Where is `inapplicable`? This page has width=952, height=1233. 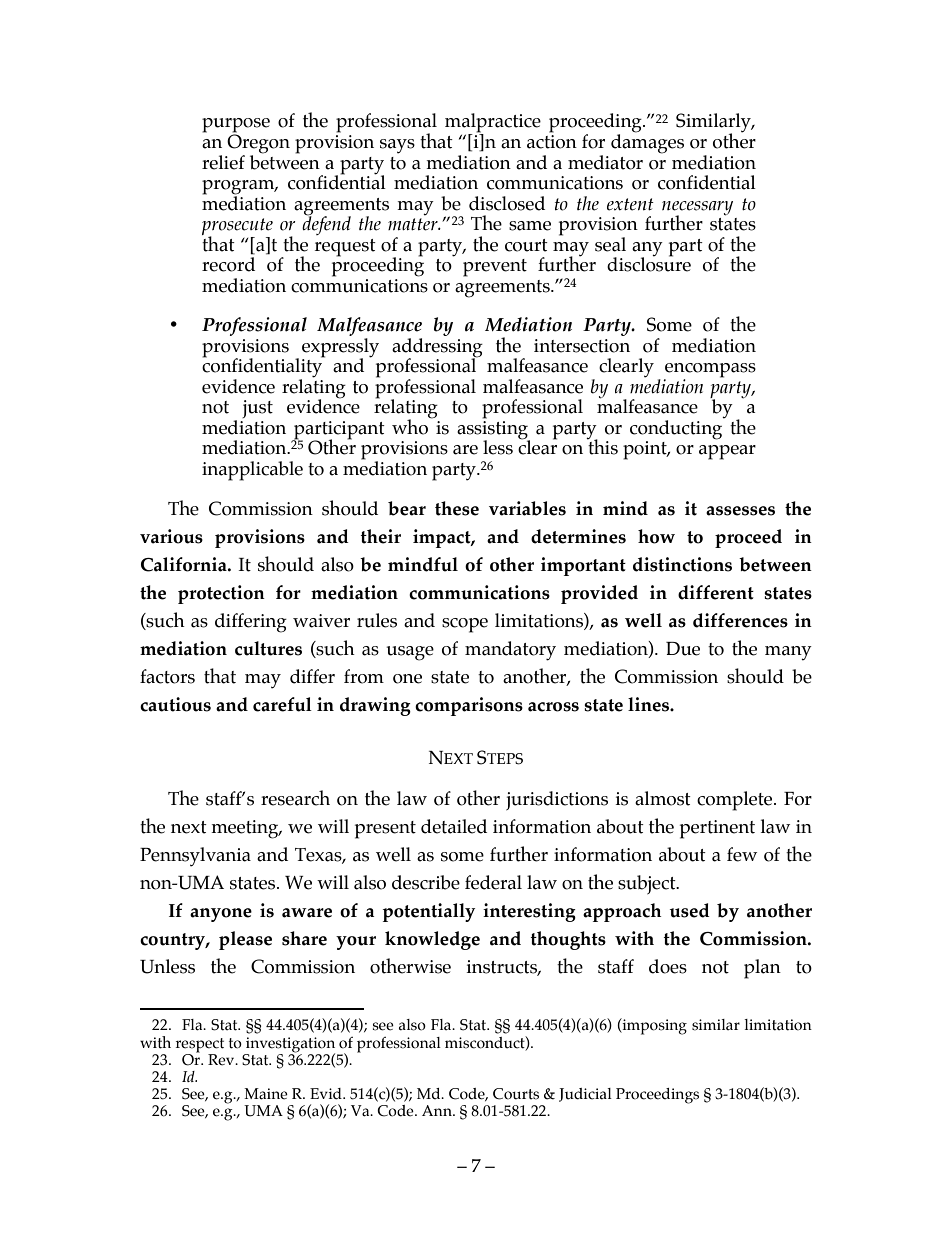 inapplicable is located at coordinates (252, 471).
